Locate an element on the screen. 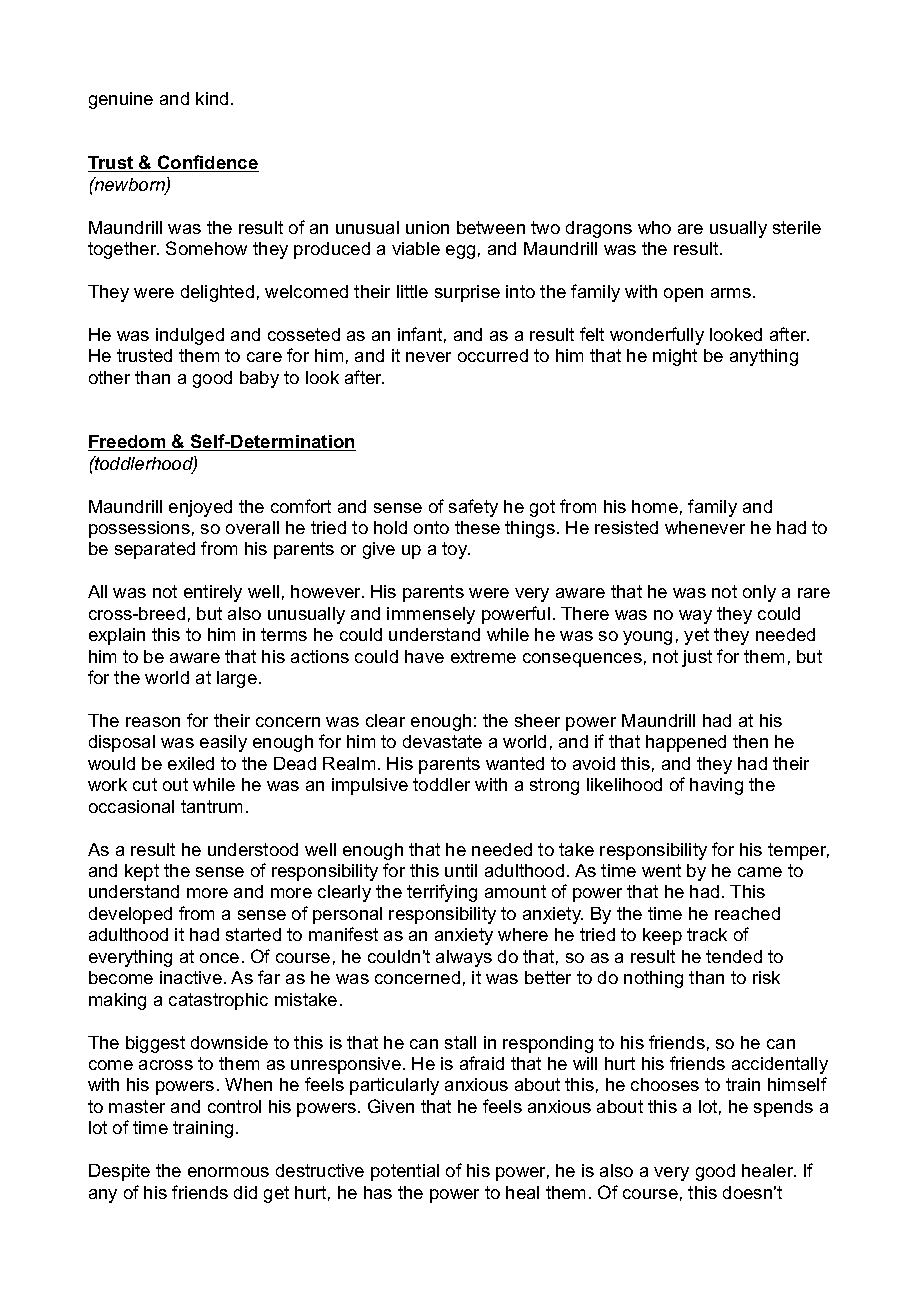  reached is located at coordinates (747, 913).
